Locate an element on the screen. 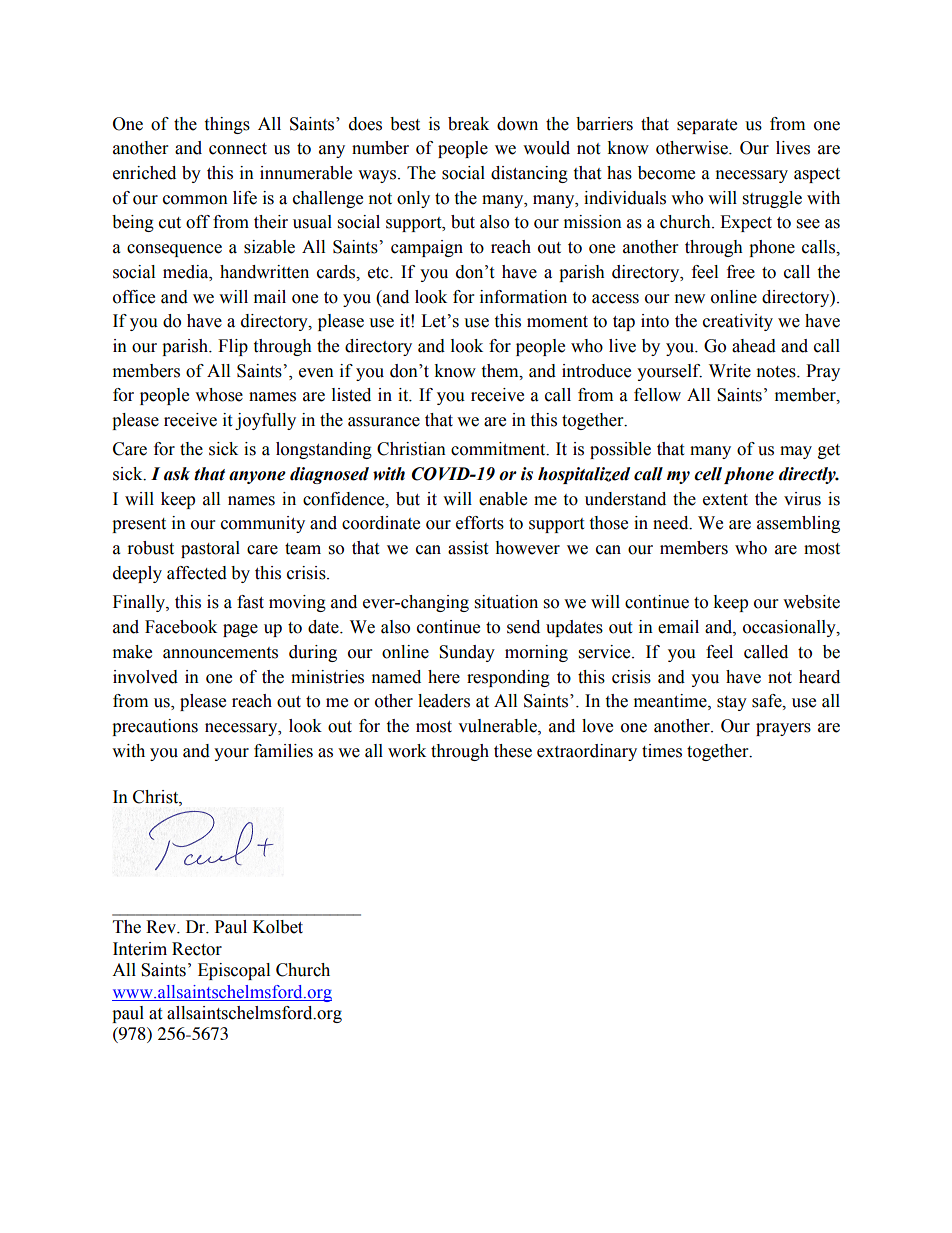 This screenshot has width=952, height=1233. pastoral is located at coordinates (210, 549).
